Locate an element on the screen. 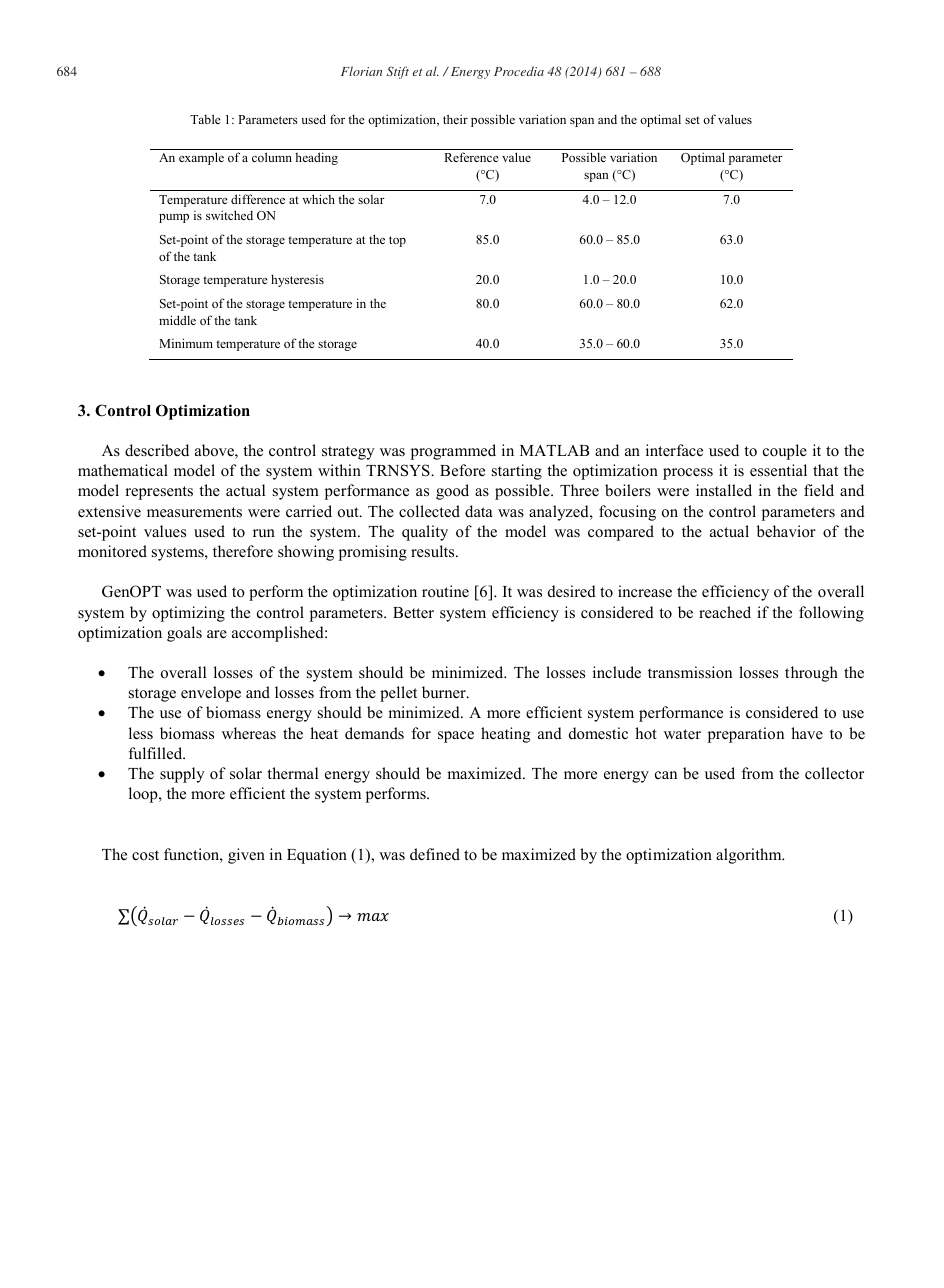 The image size is (944, 1288). burner is located at coordinates (445, 692).
